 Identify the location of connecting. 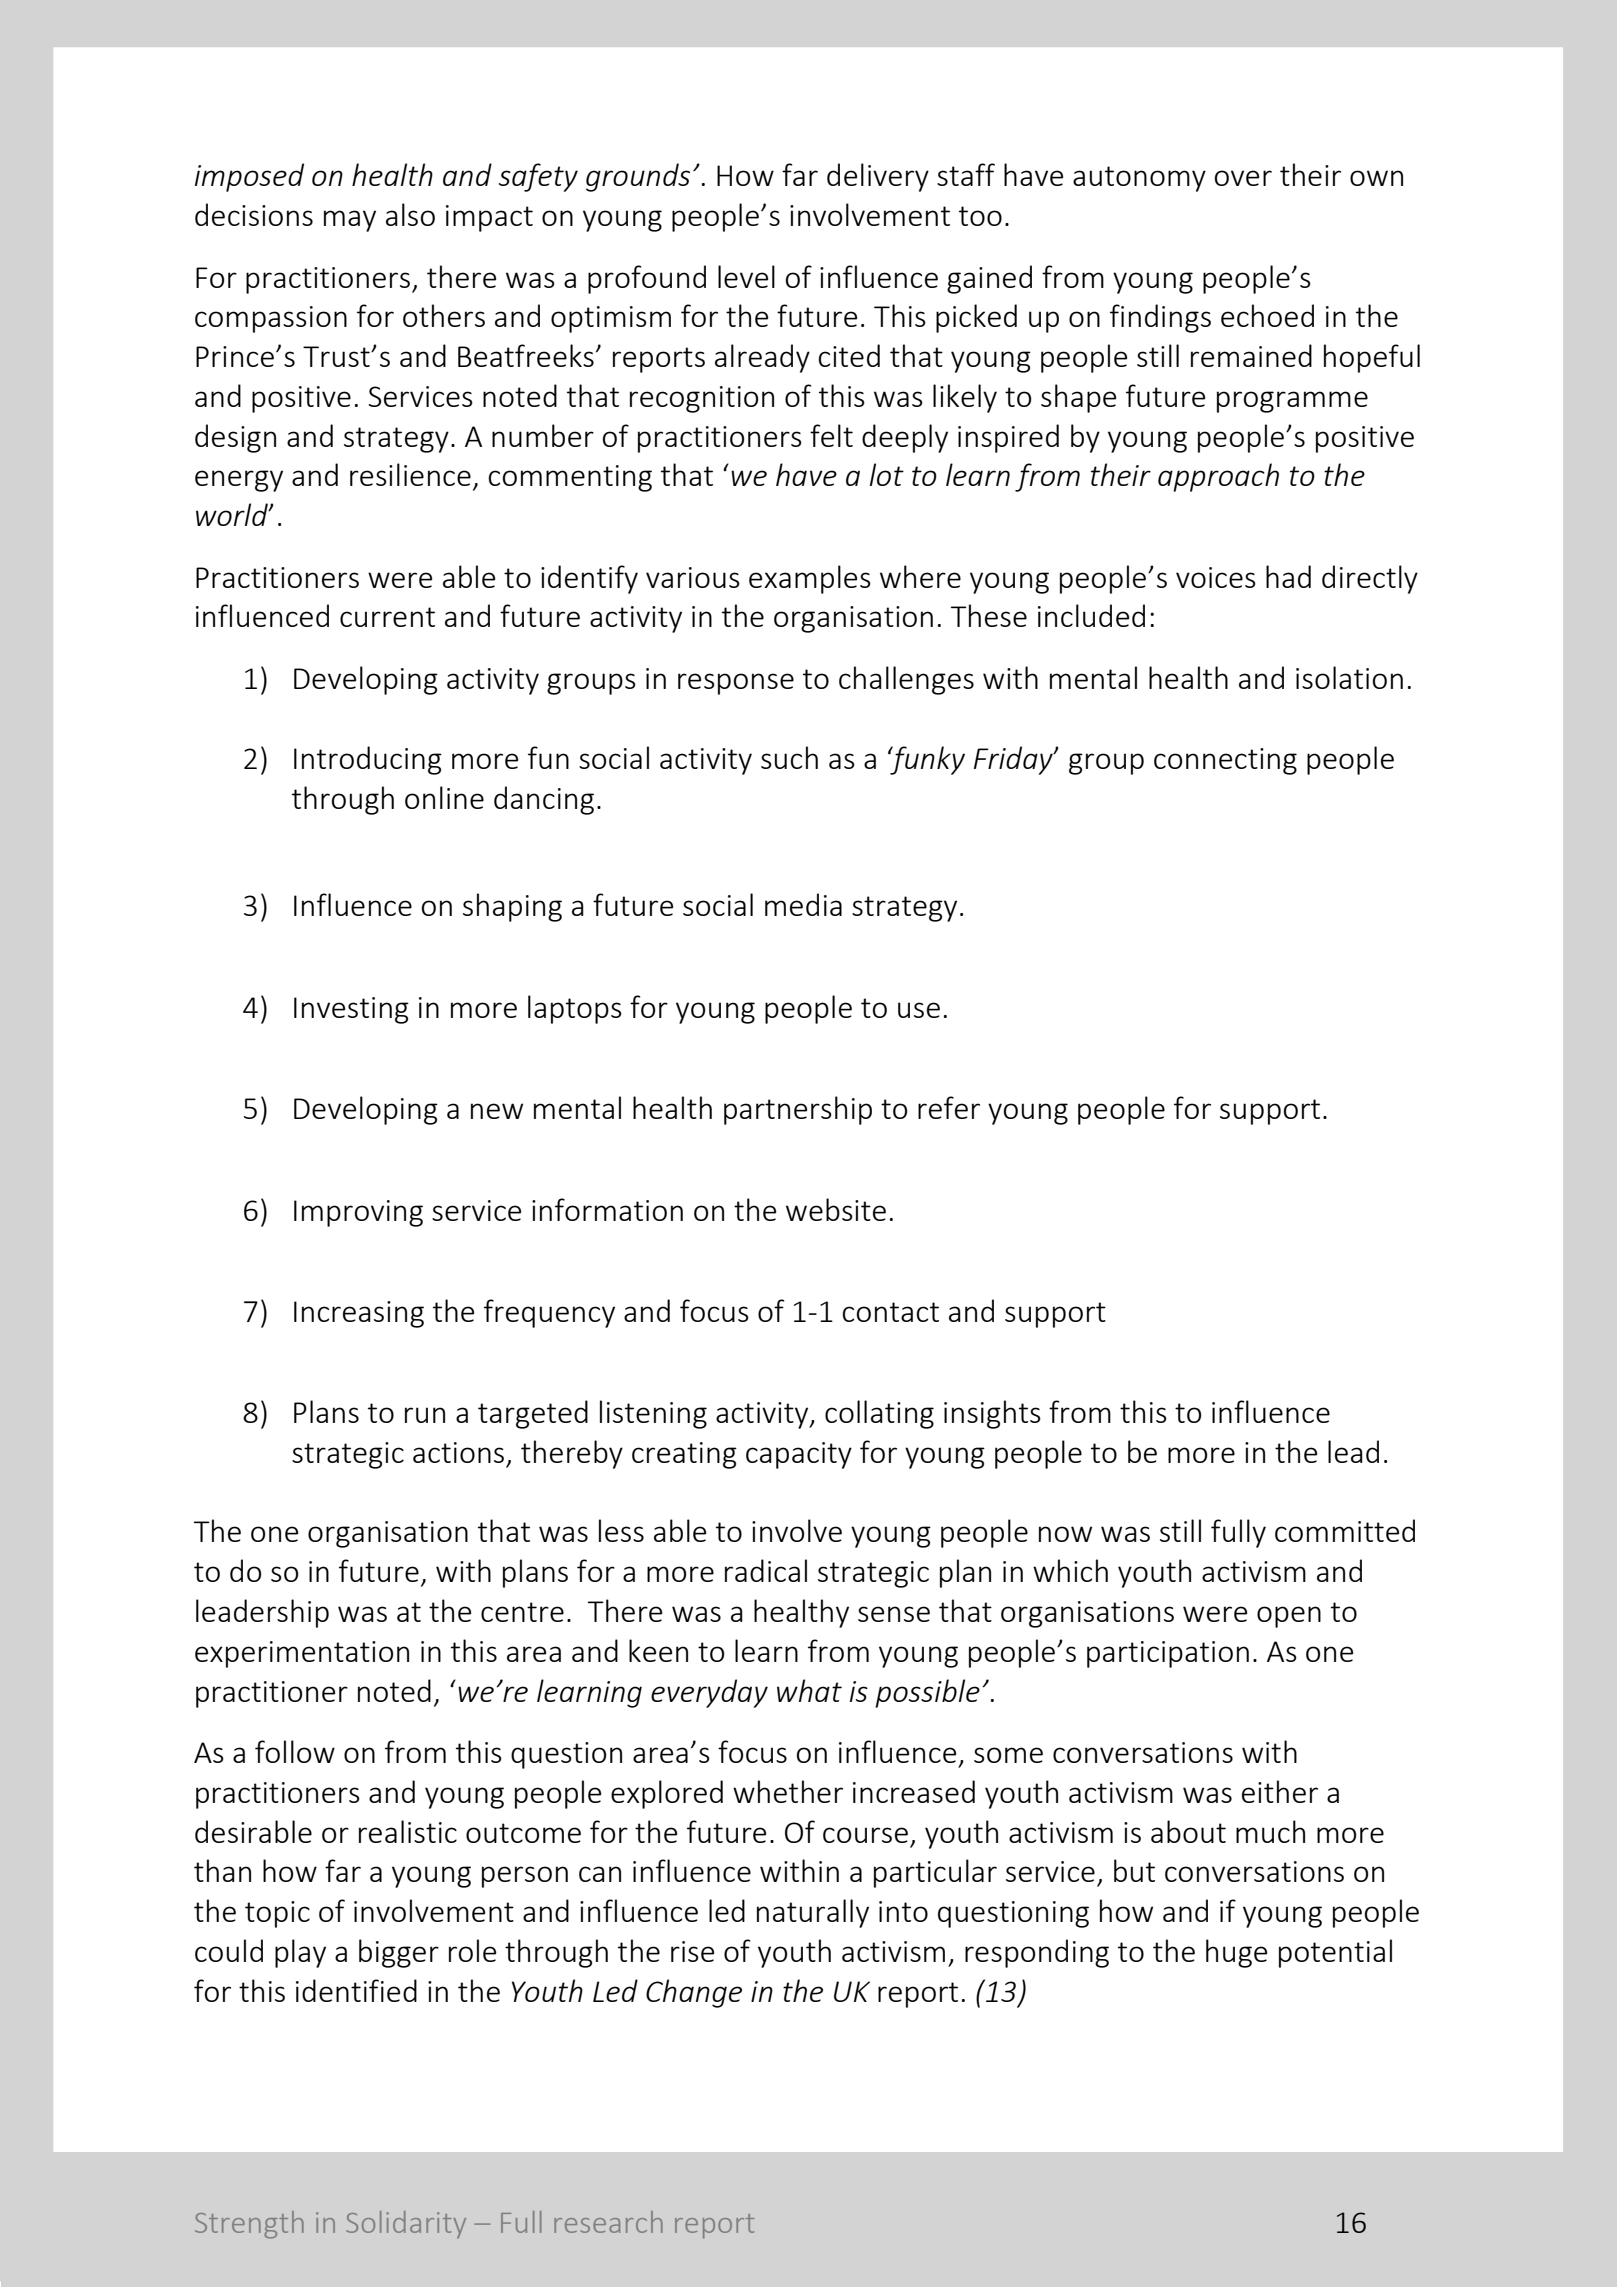
(1225, 761).
